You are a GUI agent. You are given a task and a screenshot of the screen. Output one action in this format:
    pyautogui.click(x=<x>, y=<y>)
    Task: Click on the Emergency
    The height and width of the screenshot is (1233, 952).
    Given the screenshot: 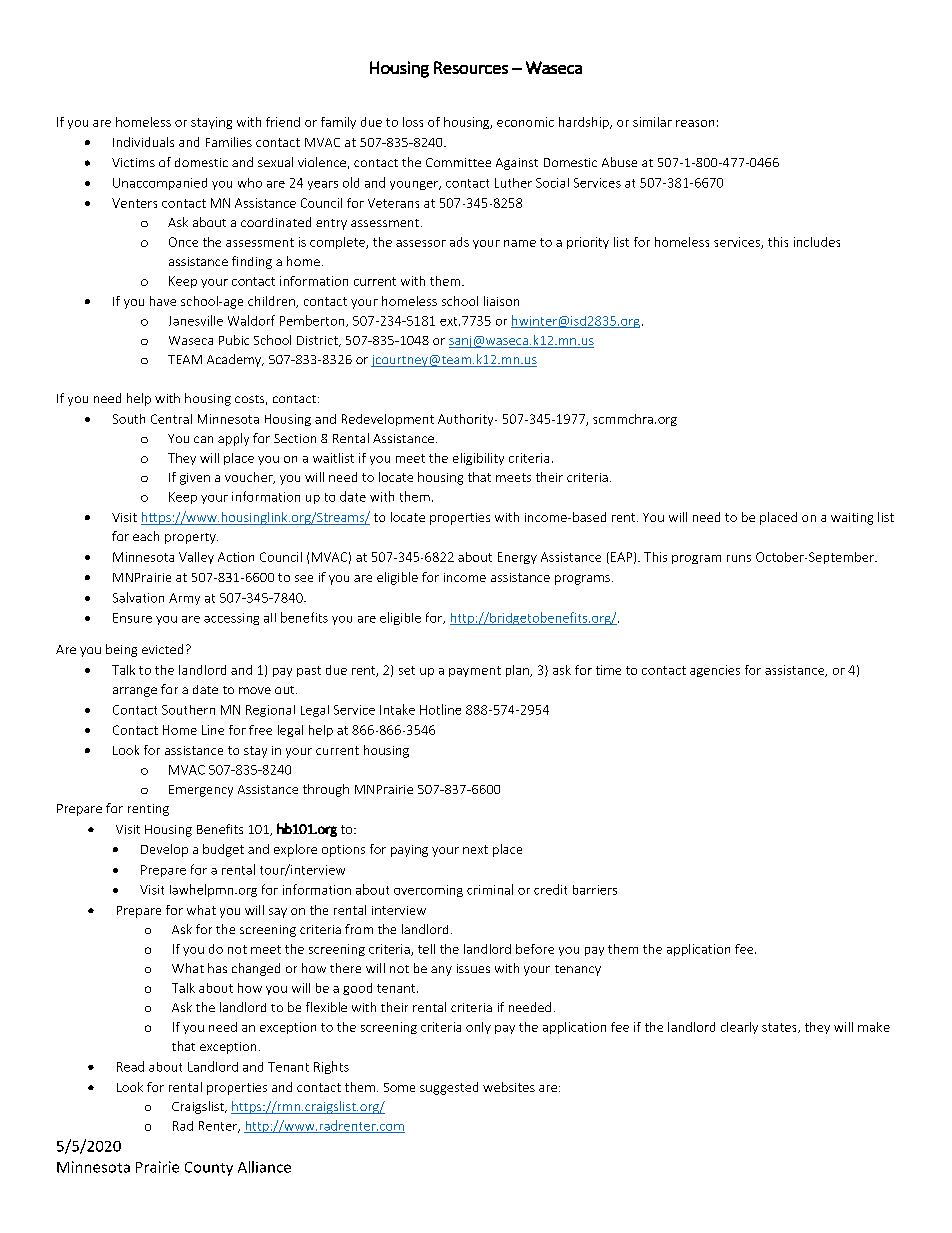 What is the action you would take?
    pyautogui.click(x=201, y=791)
